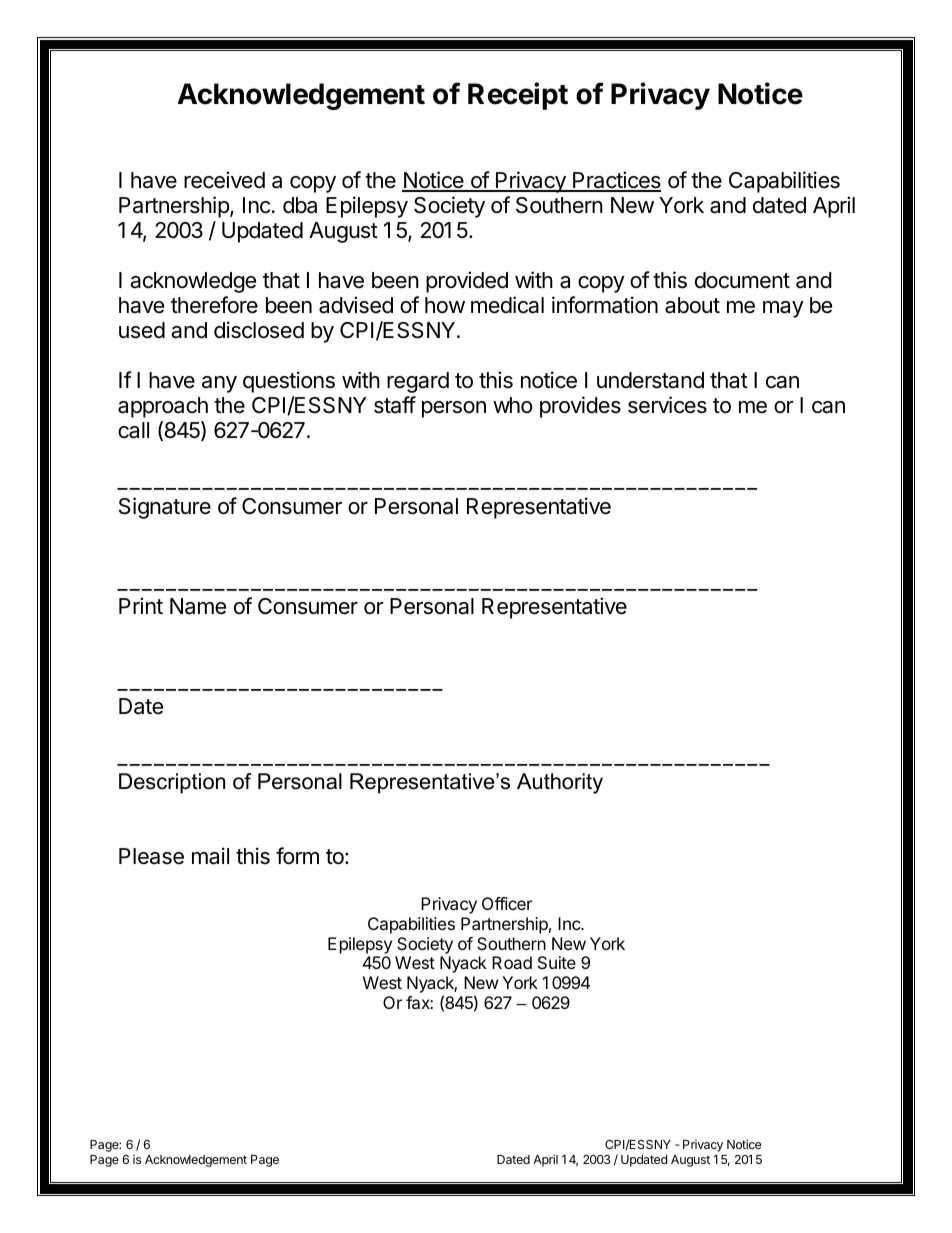 The width and height of the document is (952, 1233). I want to click on Name, so click(198, 606).
